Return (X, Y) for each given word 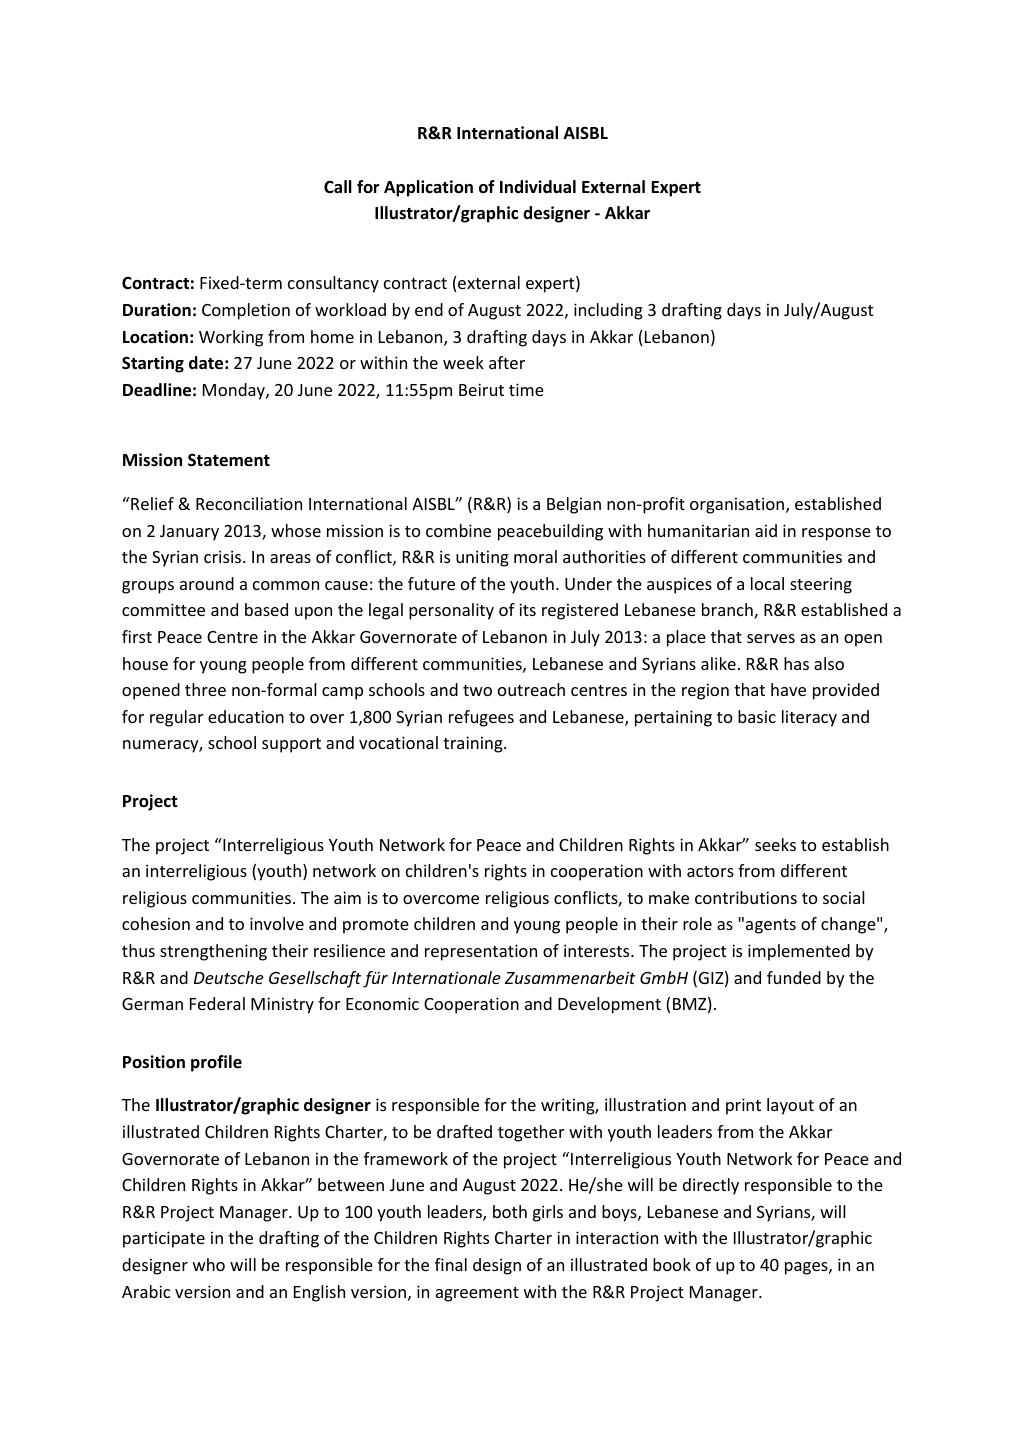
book (672, 1264)
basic (757, 716)
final (451, 1264)
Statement (229, 460)
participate (164, 1239)
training (474, 744)
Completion (246, 311)
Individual (538, 187)
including (608, 311)
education (246, 716)
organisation (738, 505)
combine (458, 530)
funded (794, 977)
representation (481, 952)
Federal (217, 1003)
